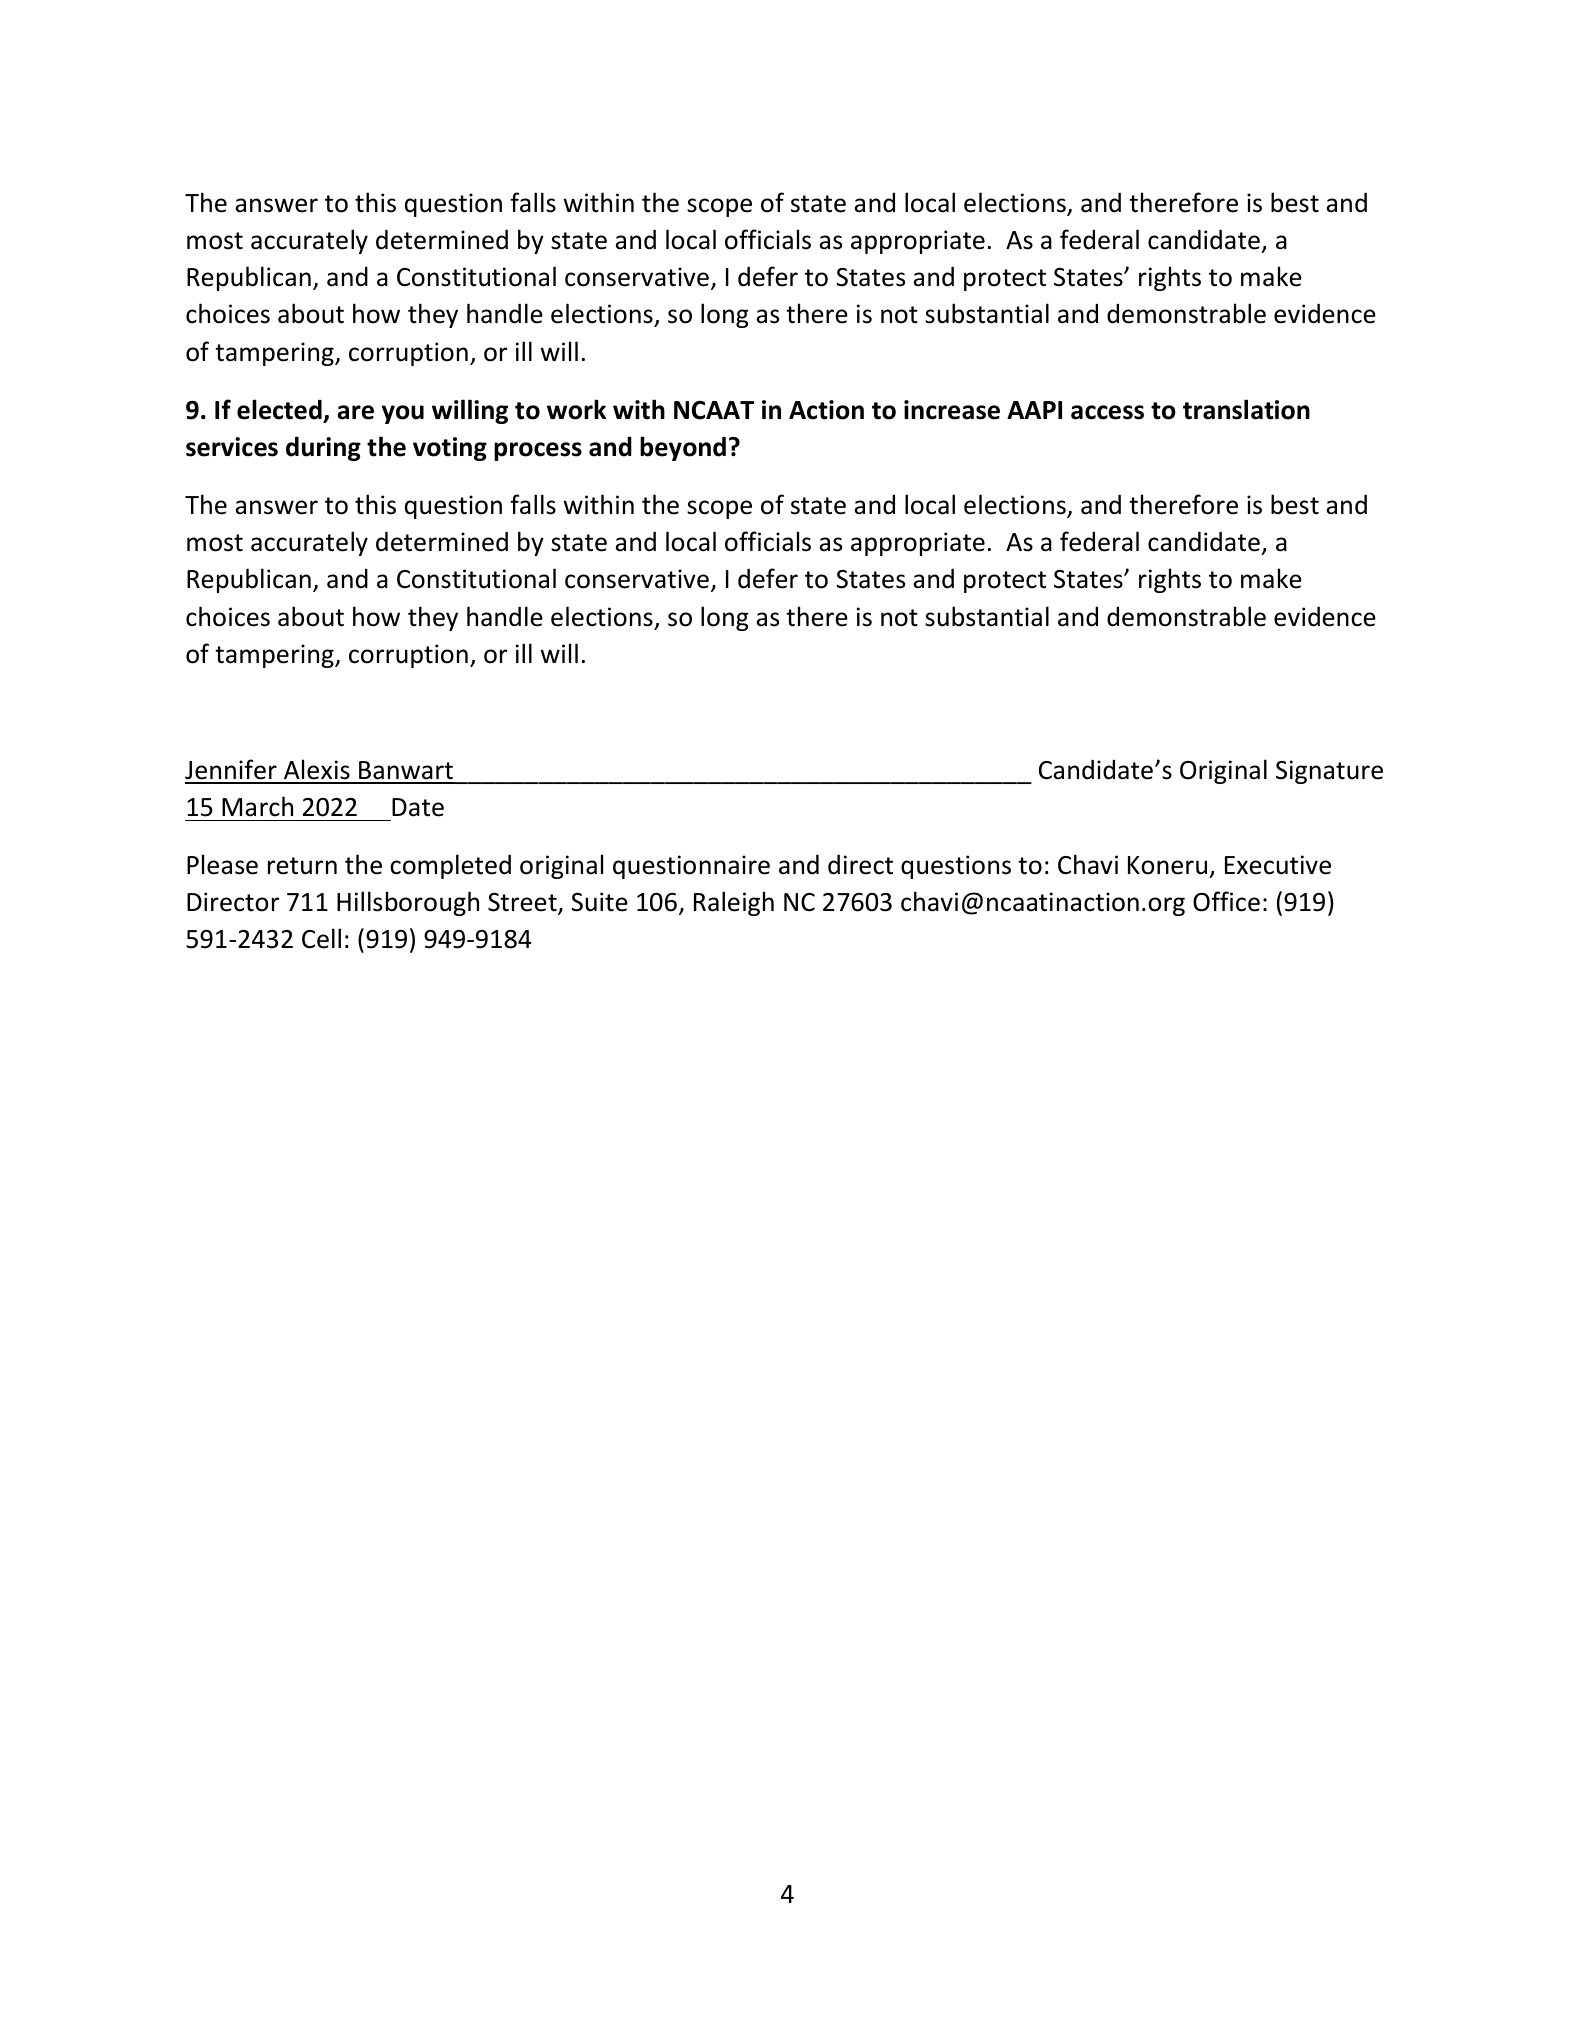 Image resolution: width=1575 pixels, height=2038 pixels. I want to click on March, so click(257, 806).
